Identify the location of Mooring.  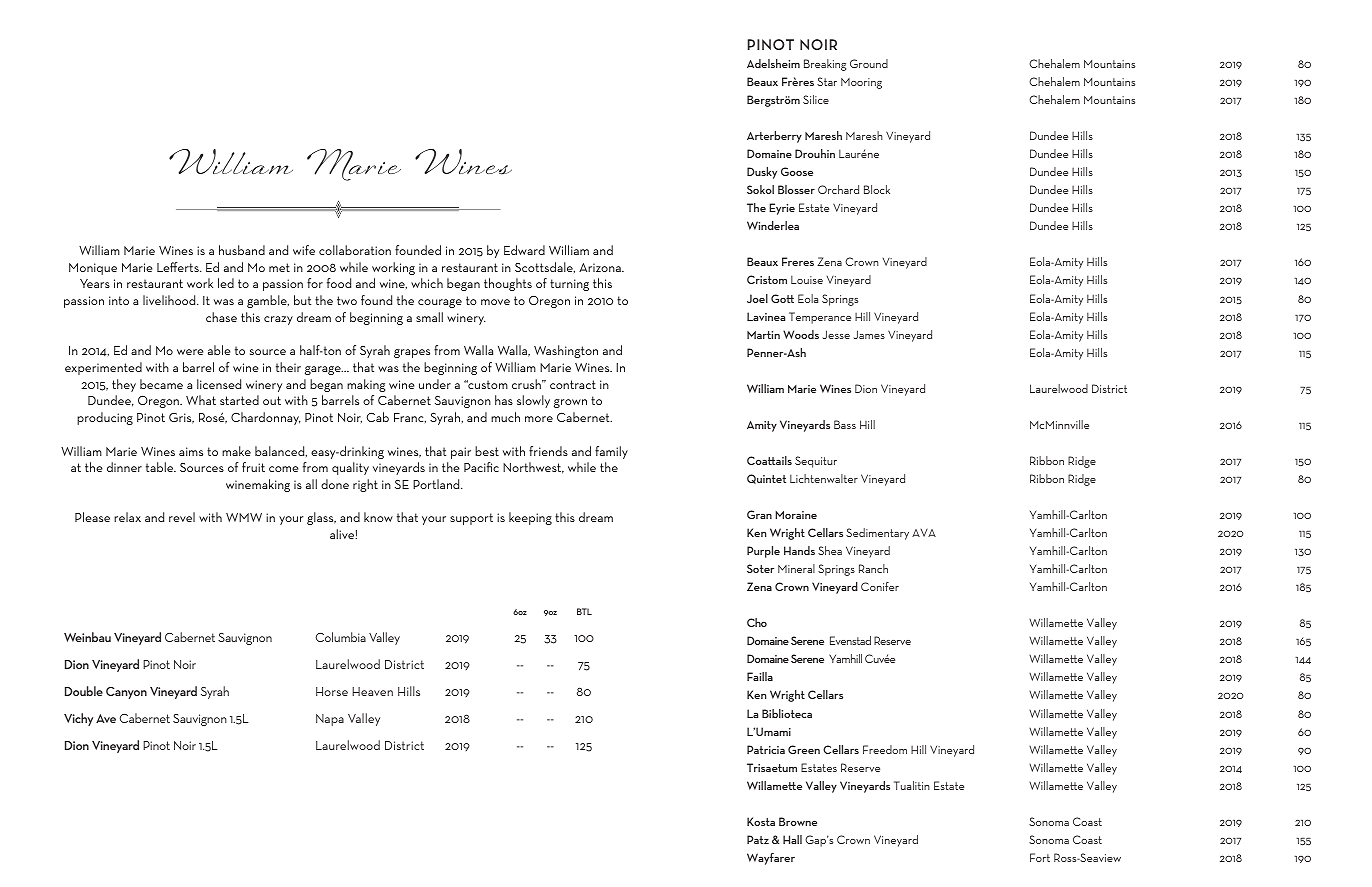
(861, 83).
